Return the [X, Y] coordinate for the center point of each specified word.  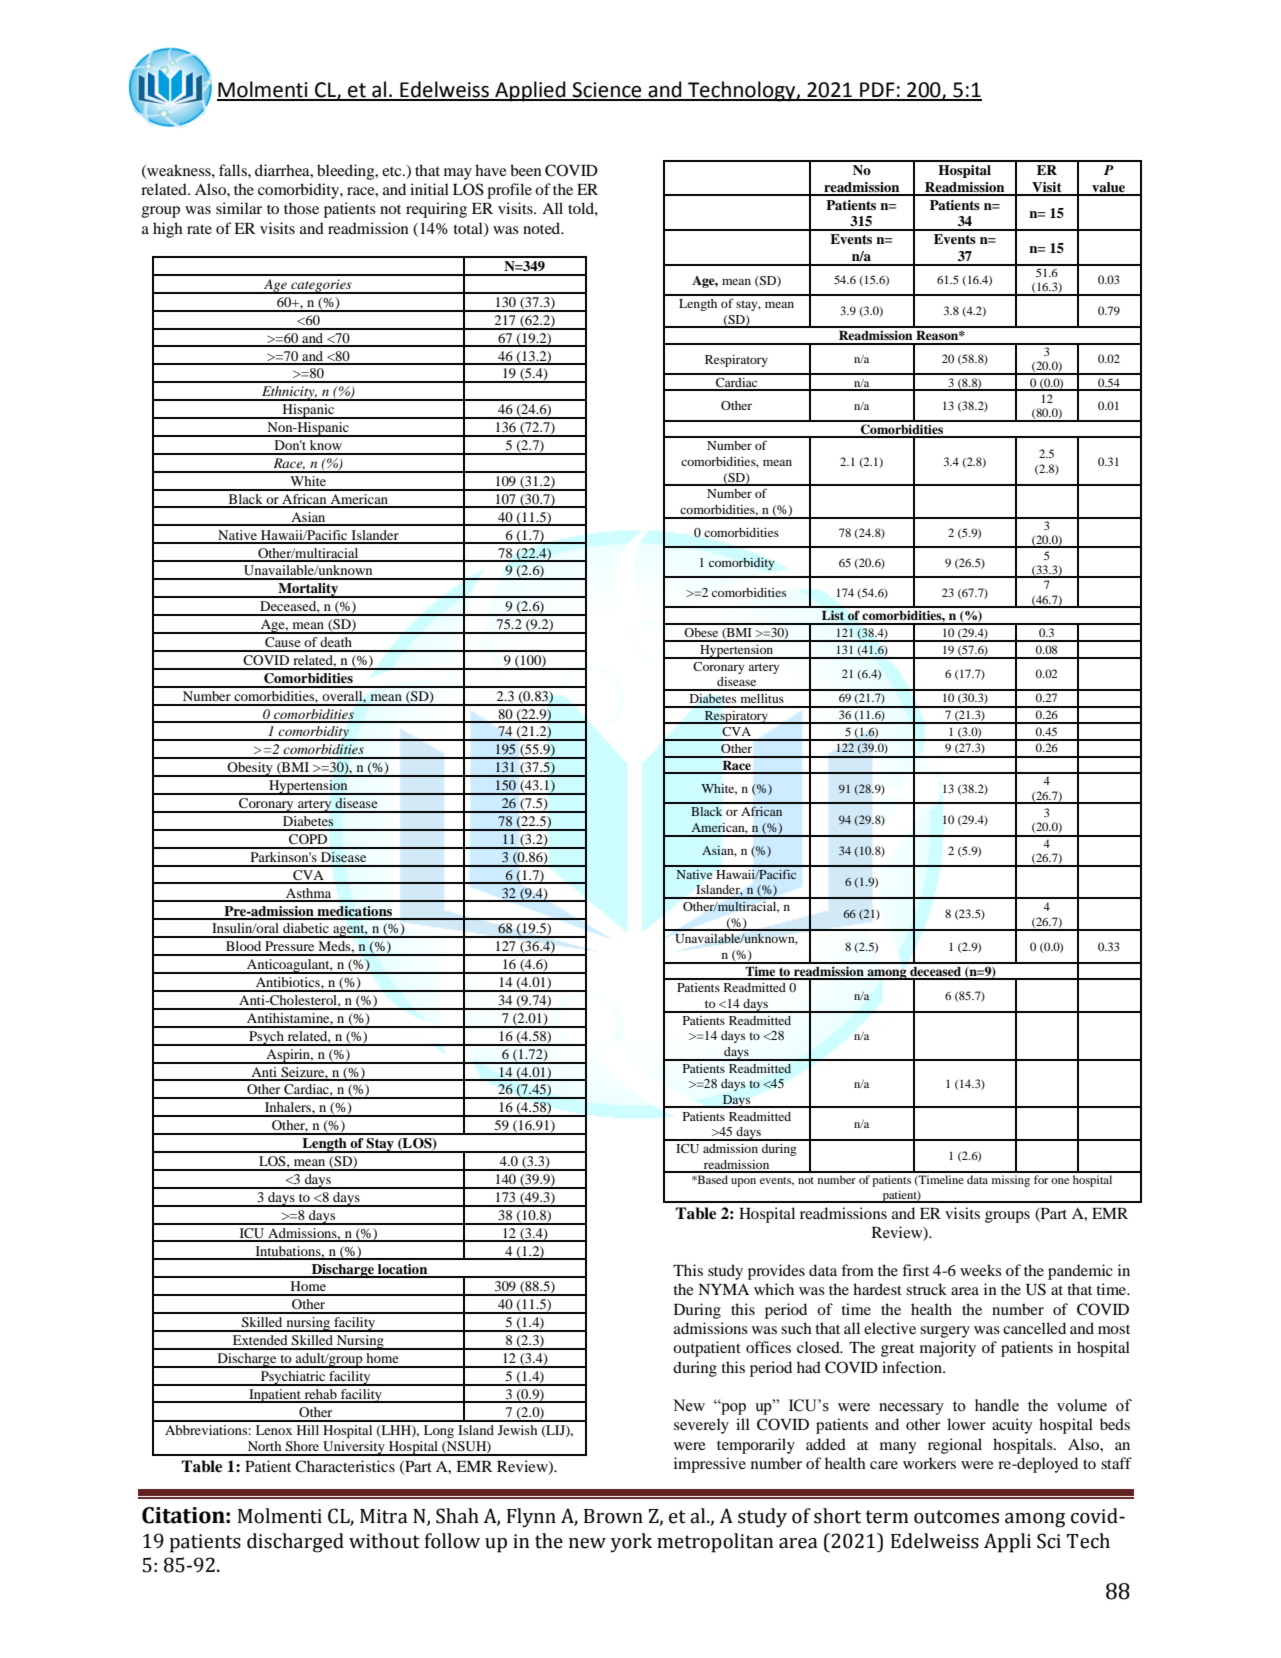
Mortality [308, 590]
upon [743, 1182]
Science [607, 91]
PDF [877, 91]
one [1060, 1181]
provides [776, 1272]
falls [234, 170]
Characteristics [345, 1466]
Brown [613, 1516]
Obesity [250, 769]
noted [543, 228]
